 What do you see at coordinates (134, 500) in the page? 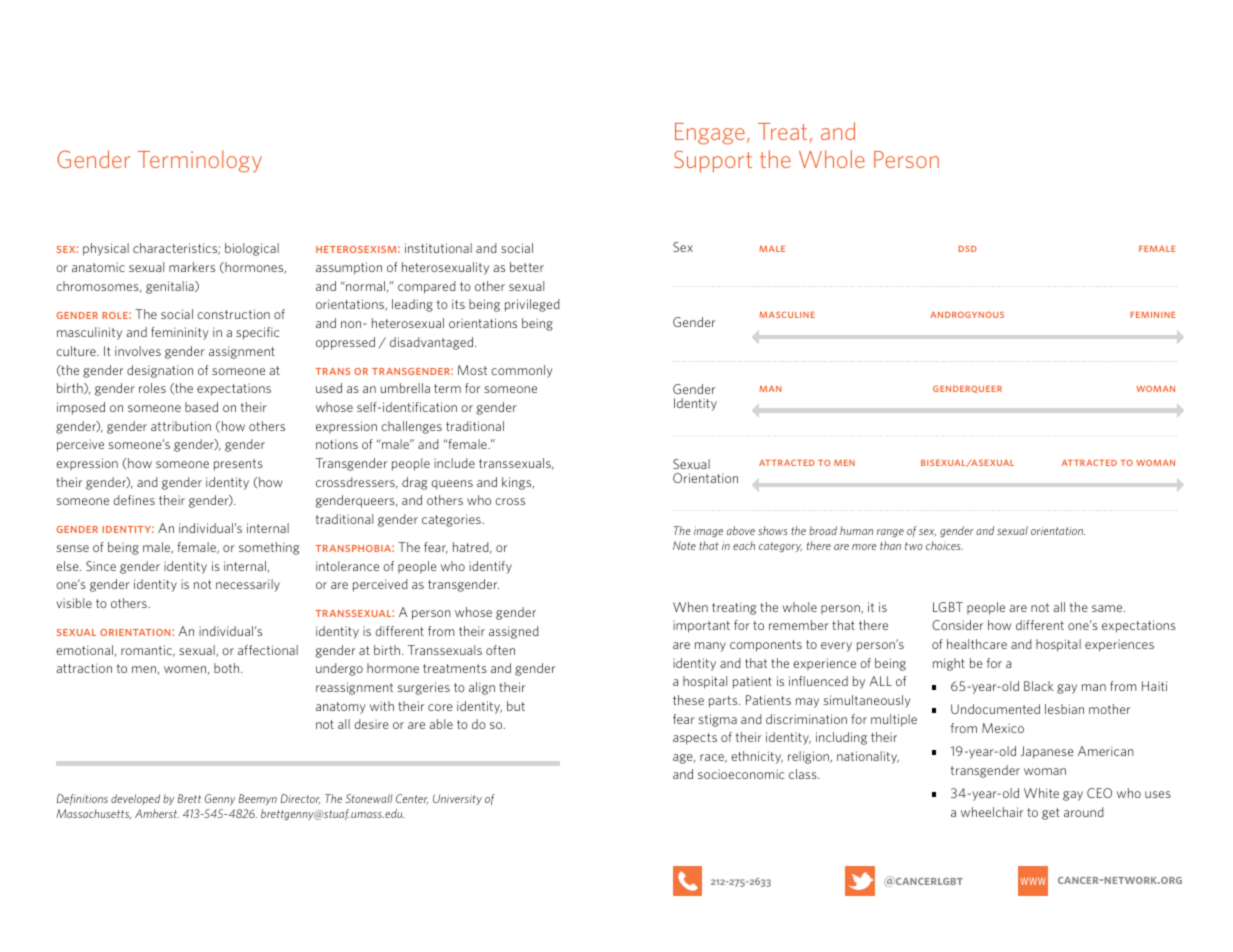
I see `defines` at bounding box center [134, 500].
